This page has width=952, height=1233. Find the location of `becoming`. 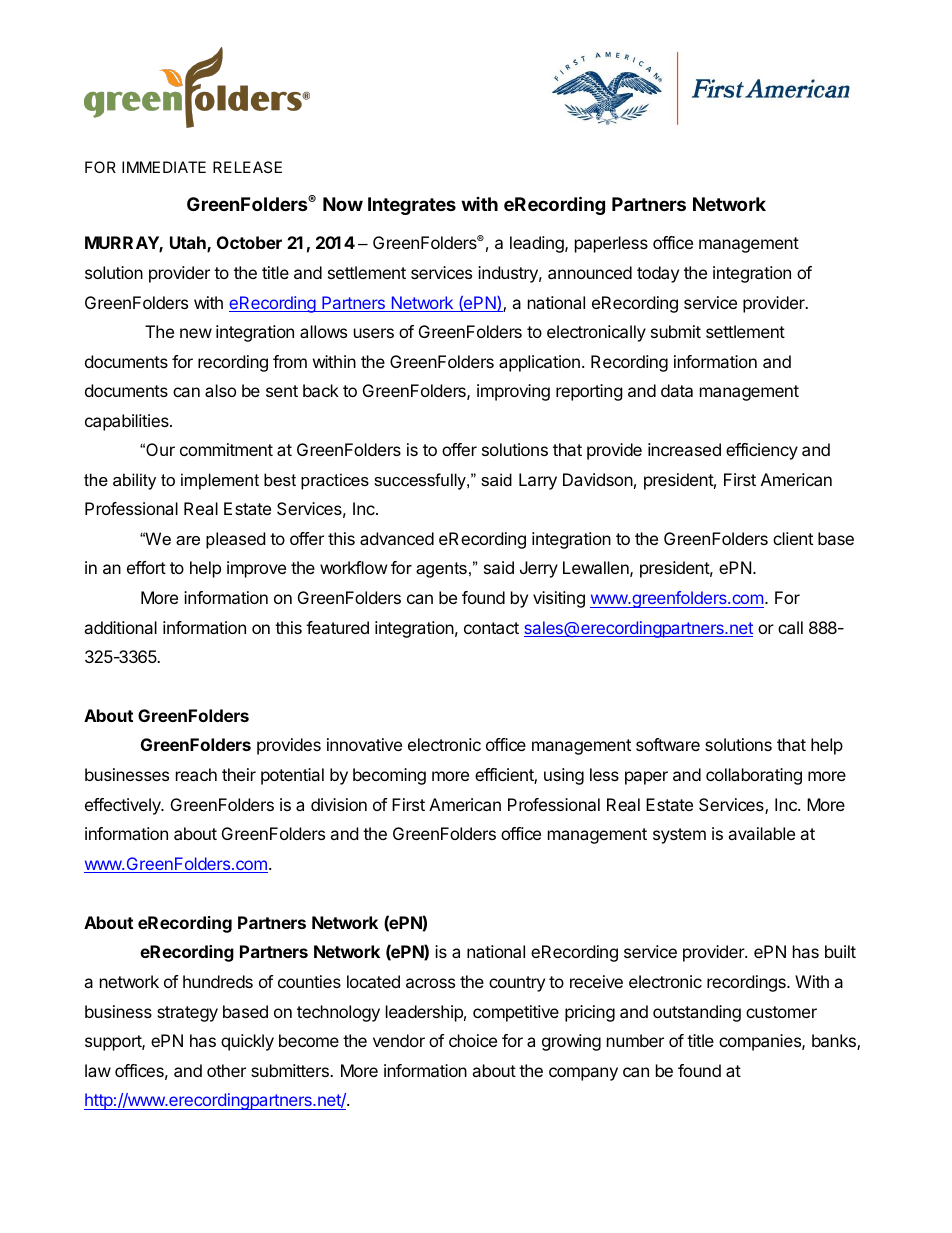

becoming is located at coordinates (389, 776).
